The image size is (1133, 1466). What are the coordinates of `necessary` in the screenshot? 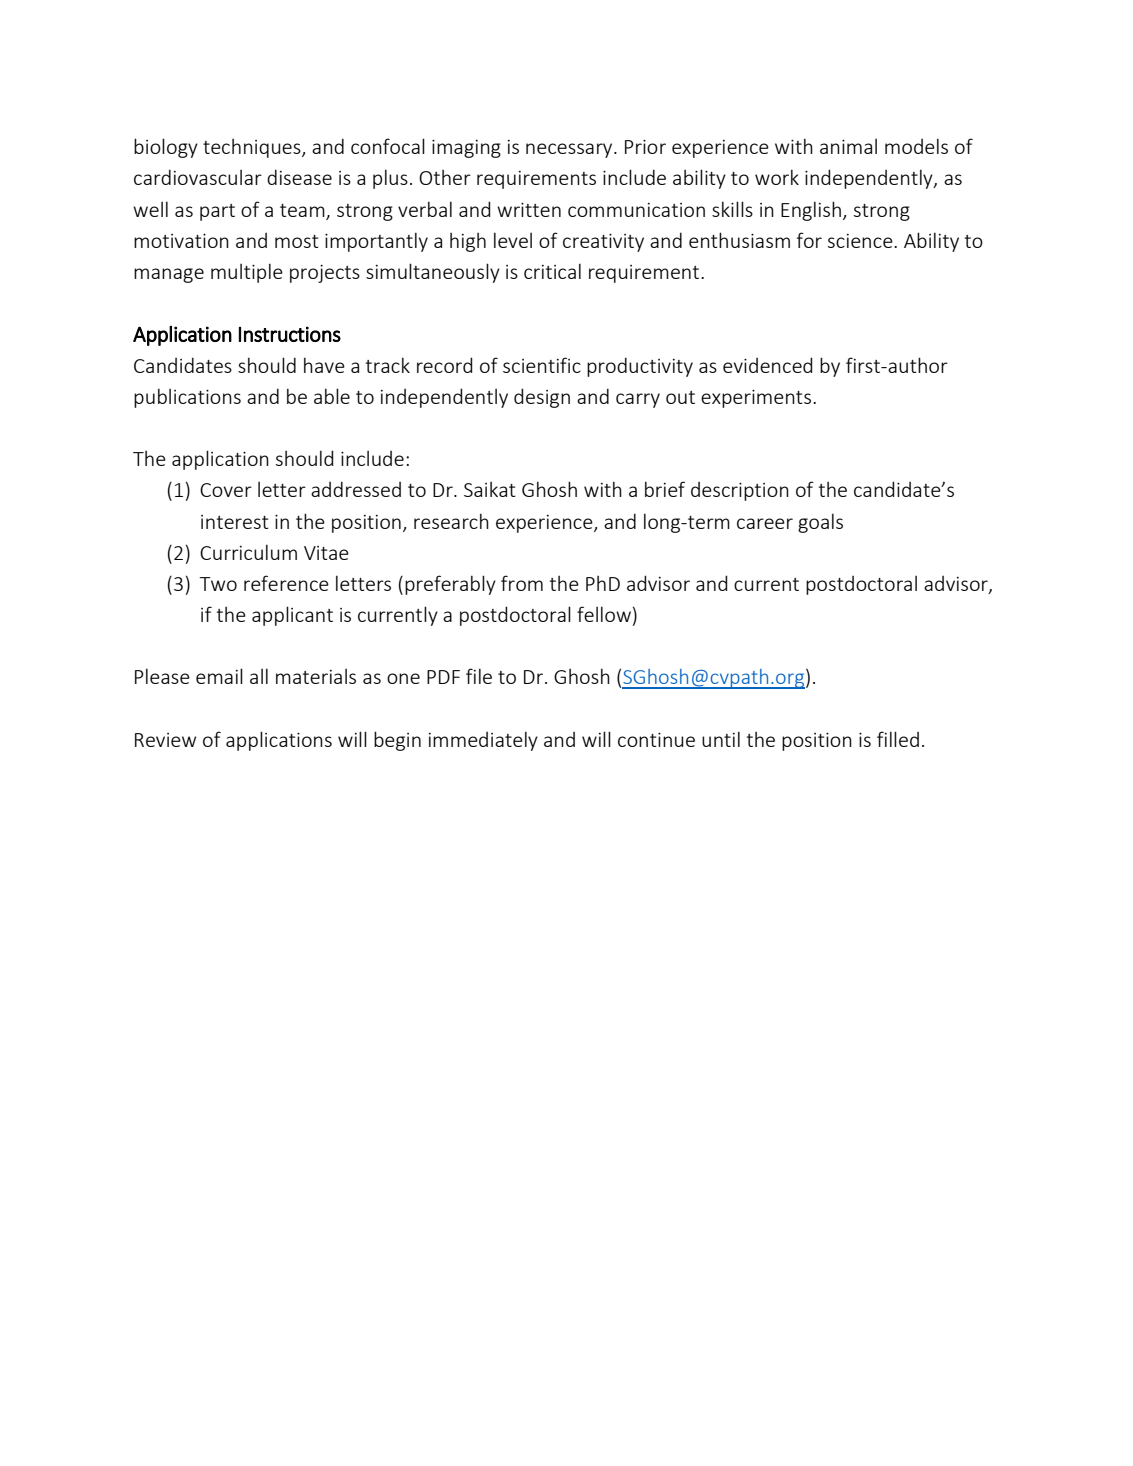 It's located at (570, 150).
